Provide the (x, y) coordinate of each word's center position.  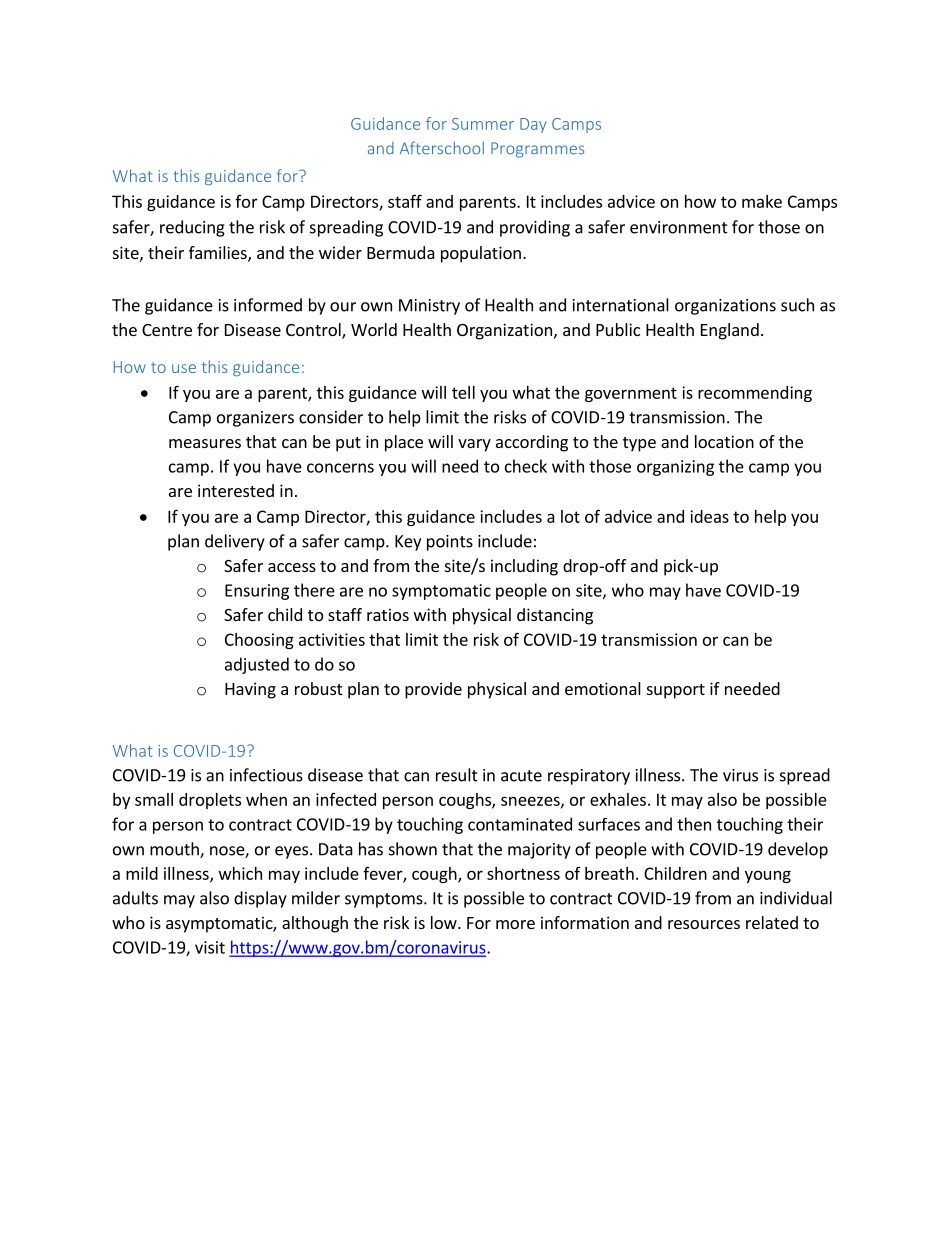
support (676, 691)
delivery (235, 542)
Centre (167, 330)
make (762, 201)
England (730, 331)
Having (250, 690)
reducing (192, 228)
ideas (709, 516)
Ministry (429, 307)
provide (433, 690)
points (450, 543)
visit (210, 947)
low (445, 922)
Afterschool (442, 148)
